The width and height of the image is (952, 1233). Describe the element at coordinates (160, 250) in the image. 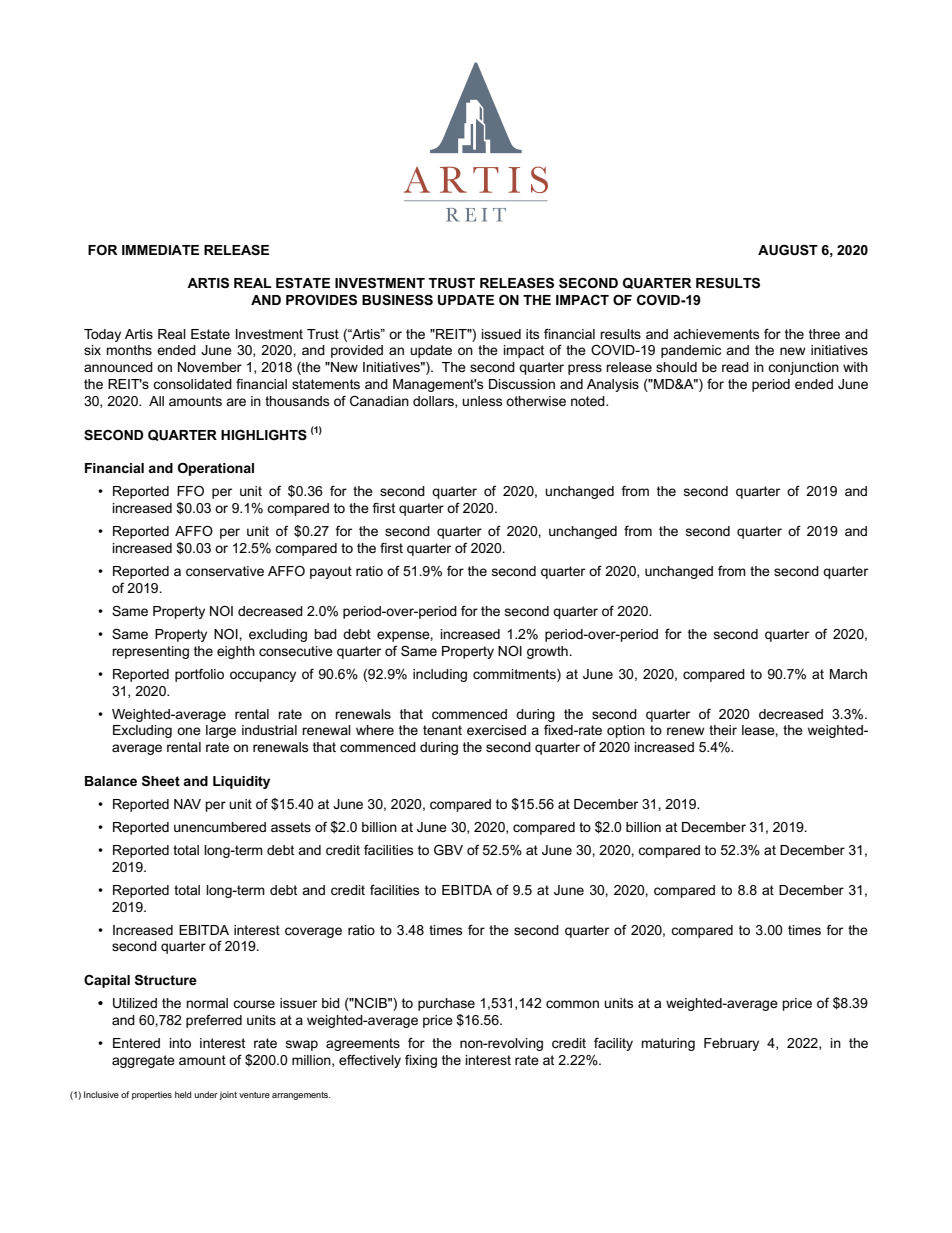

I see `IMMEDIATE` at that location.
